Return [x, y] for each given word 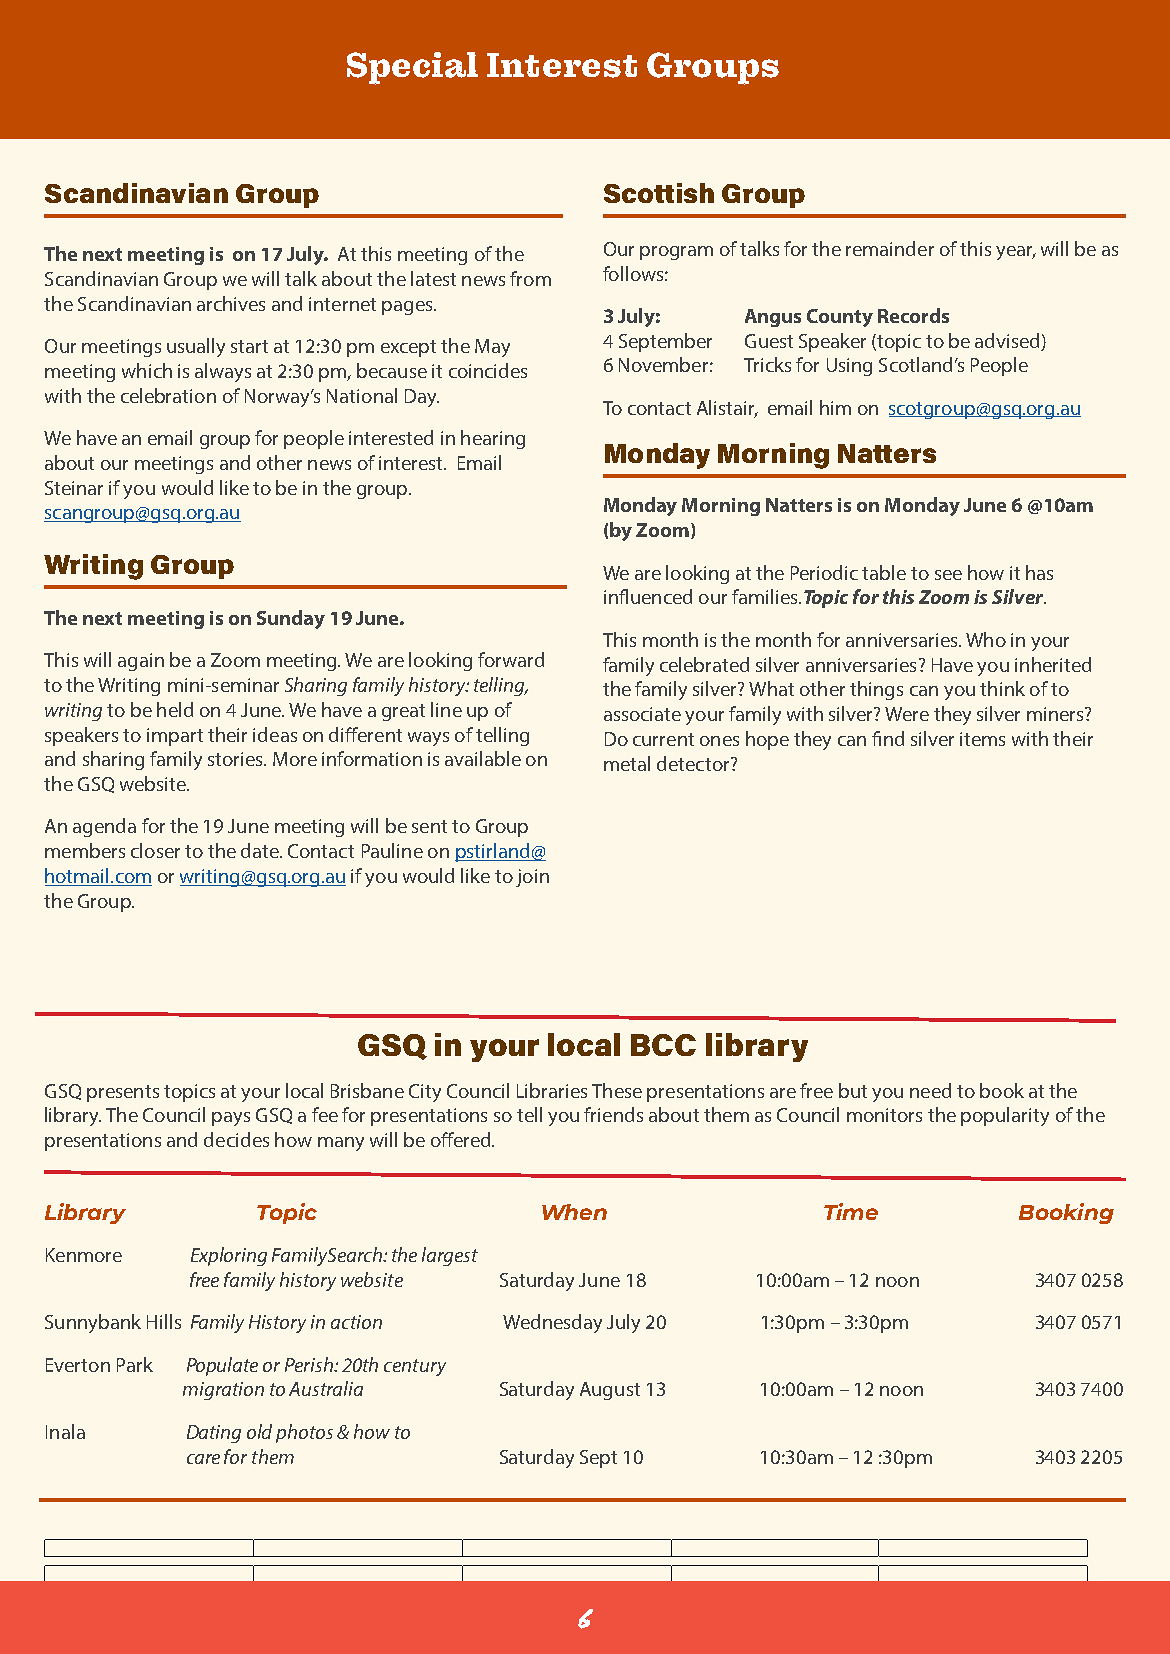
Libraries [552, 1090]
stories [236, 759]
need [930, 1090]
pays [231, 1119]
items [982, 739]
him [835, 407]
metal [627, 763]
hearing [493, 439]
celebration [168, 395]
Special [412, 68]
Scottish [659, 193]
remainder [890, 248]
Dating [214, 1434]
